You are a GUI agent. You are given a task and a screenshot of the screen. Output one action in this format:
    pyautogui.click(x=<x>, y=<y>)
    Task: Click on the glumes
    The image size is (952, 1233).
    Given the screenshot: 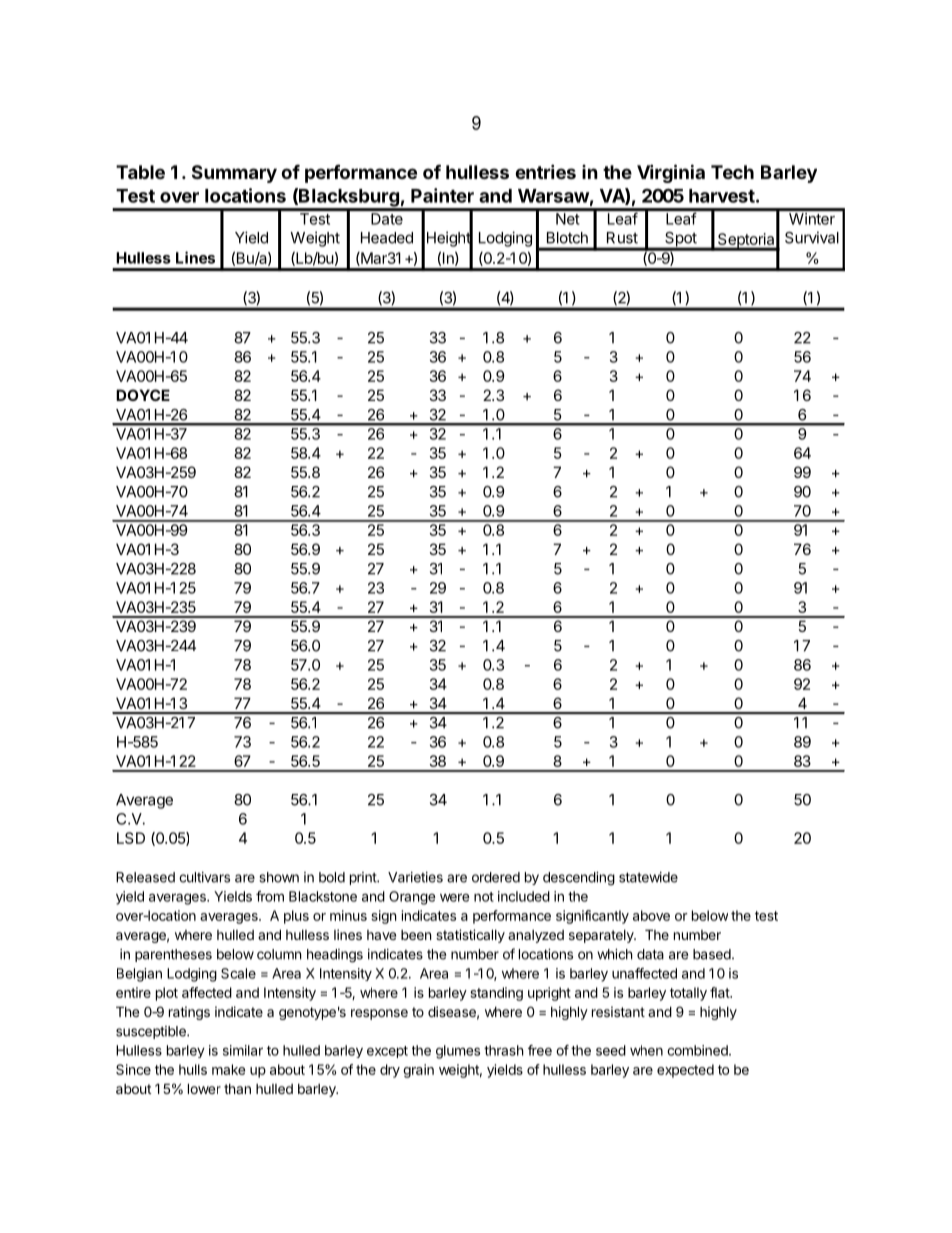 What is the action you would take?
    pyautogui.click(x=458, y=1052)
